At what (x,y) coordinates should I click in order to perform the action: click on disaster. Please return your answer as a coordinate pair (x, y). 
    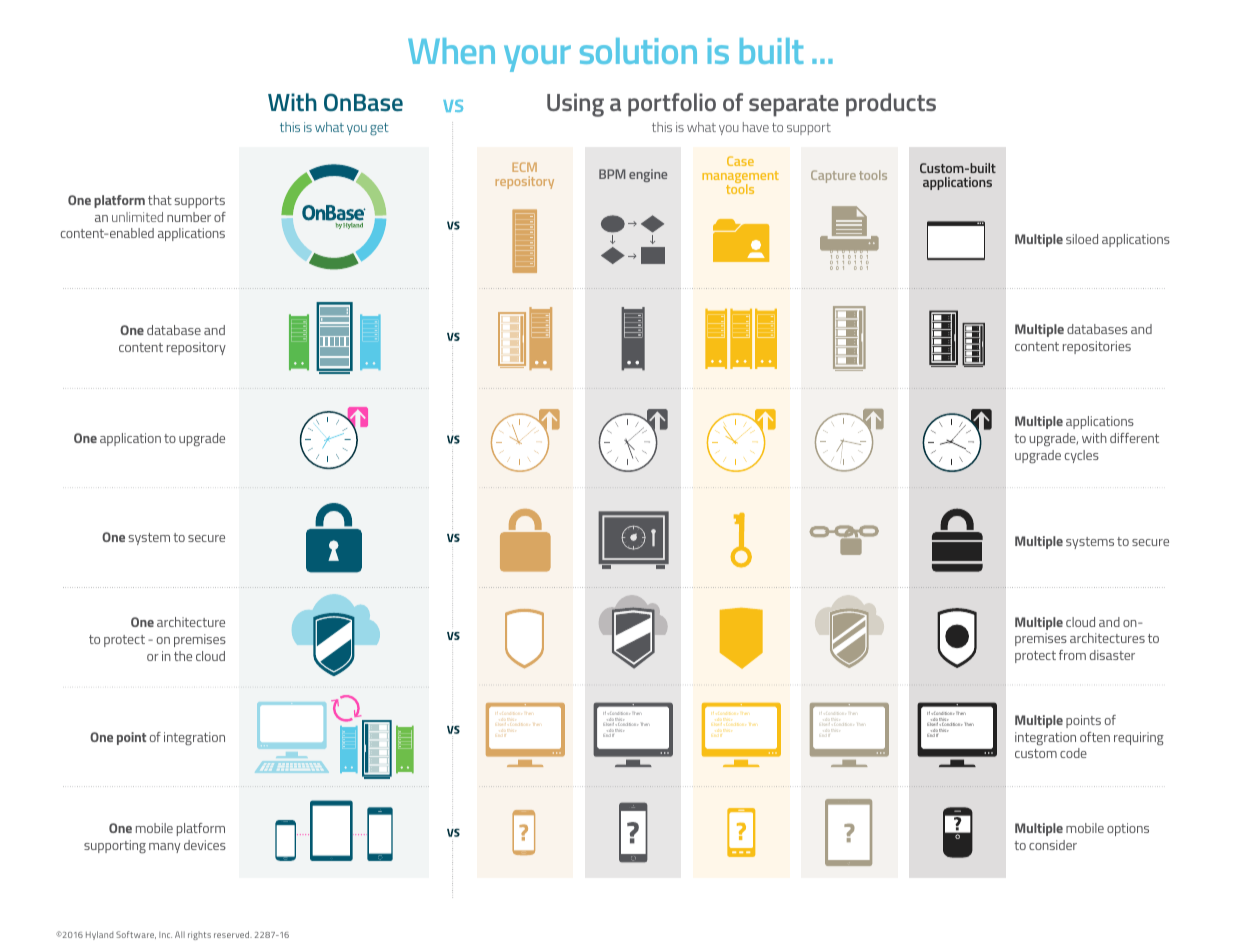
    Looking at the image, I should click on (1112, 655).
